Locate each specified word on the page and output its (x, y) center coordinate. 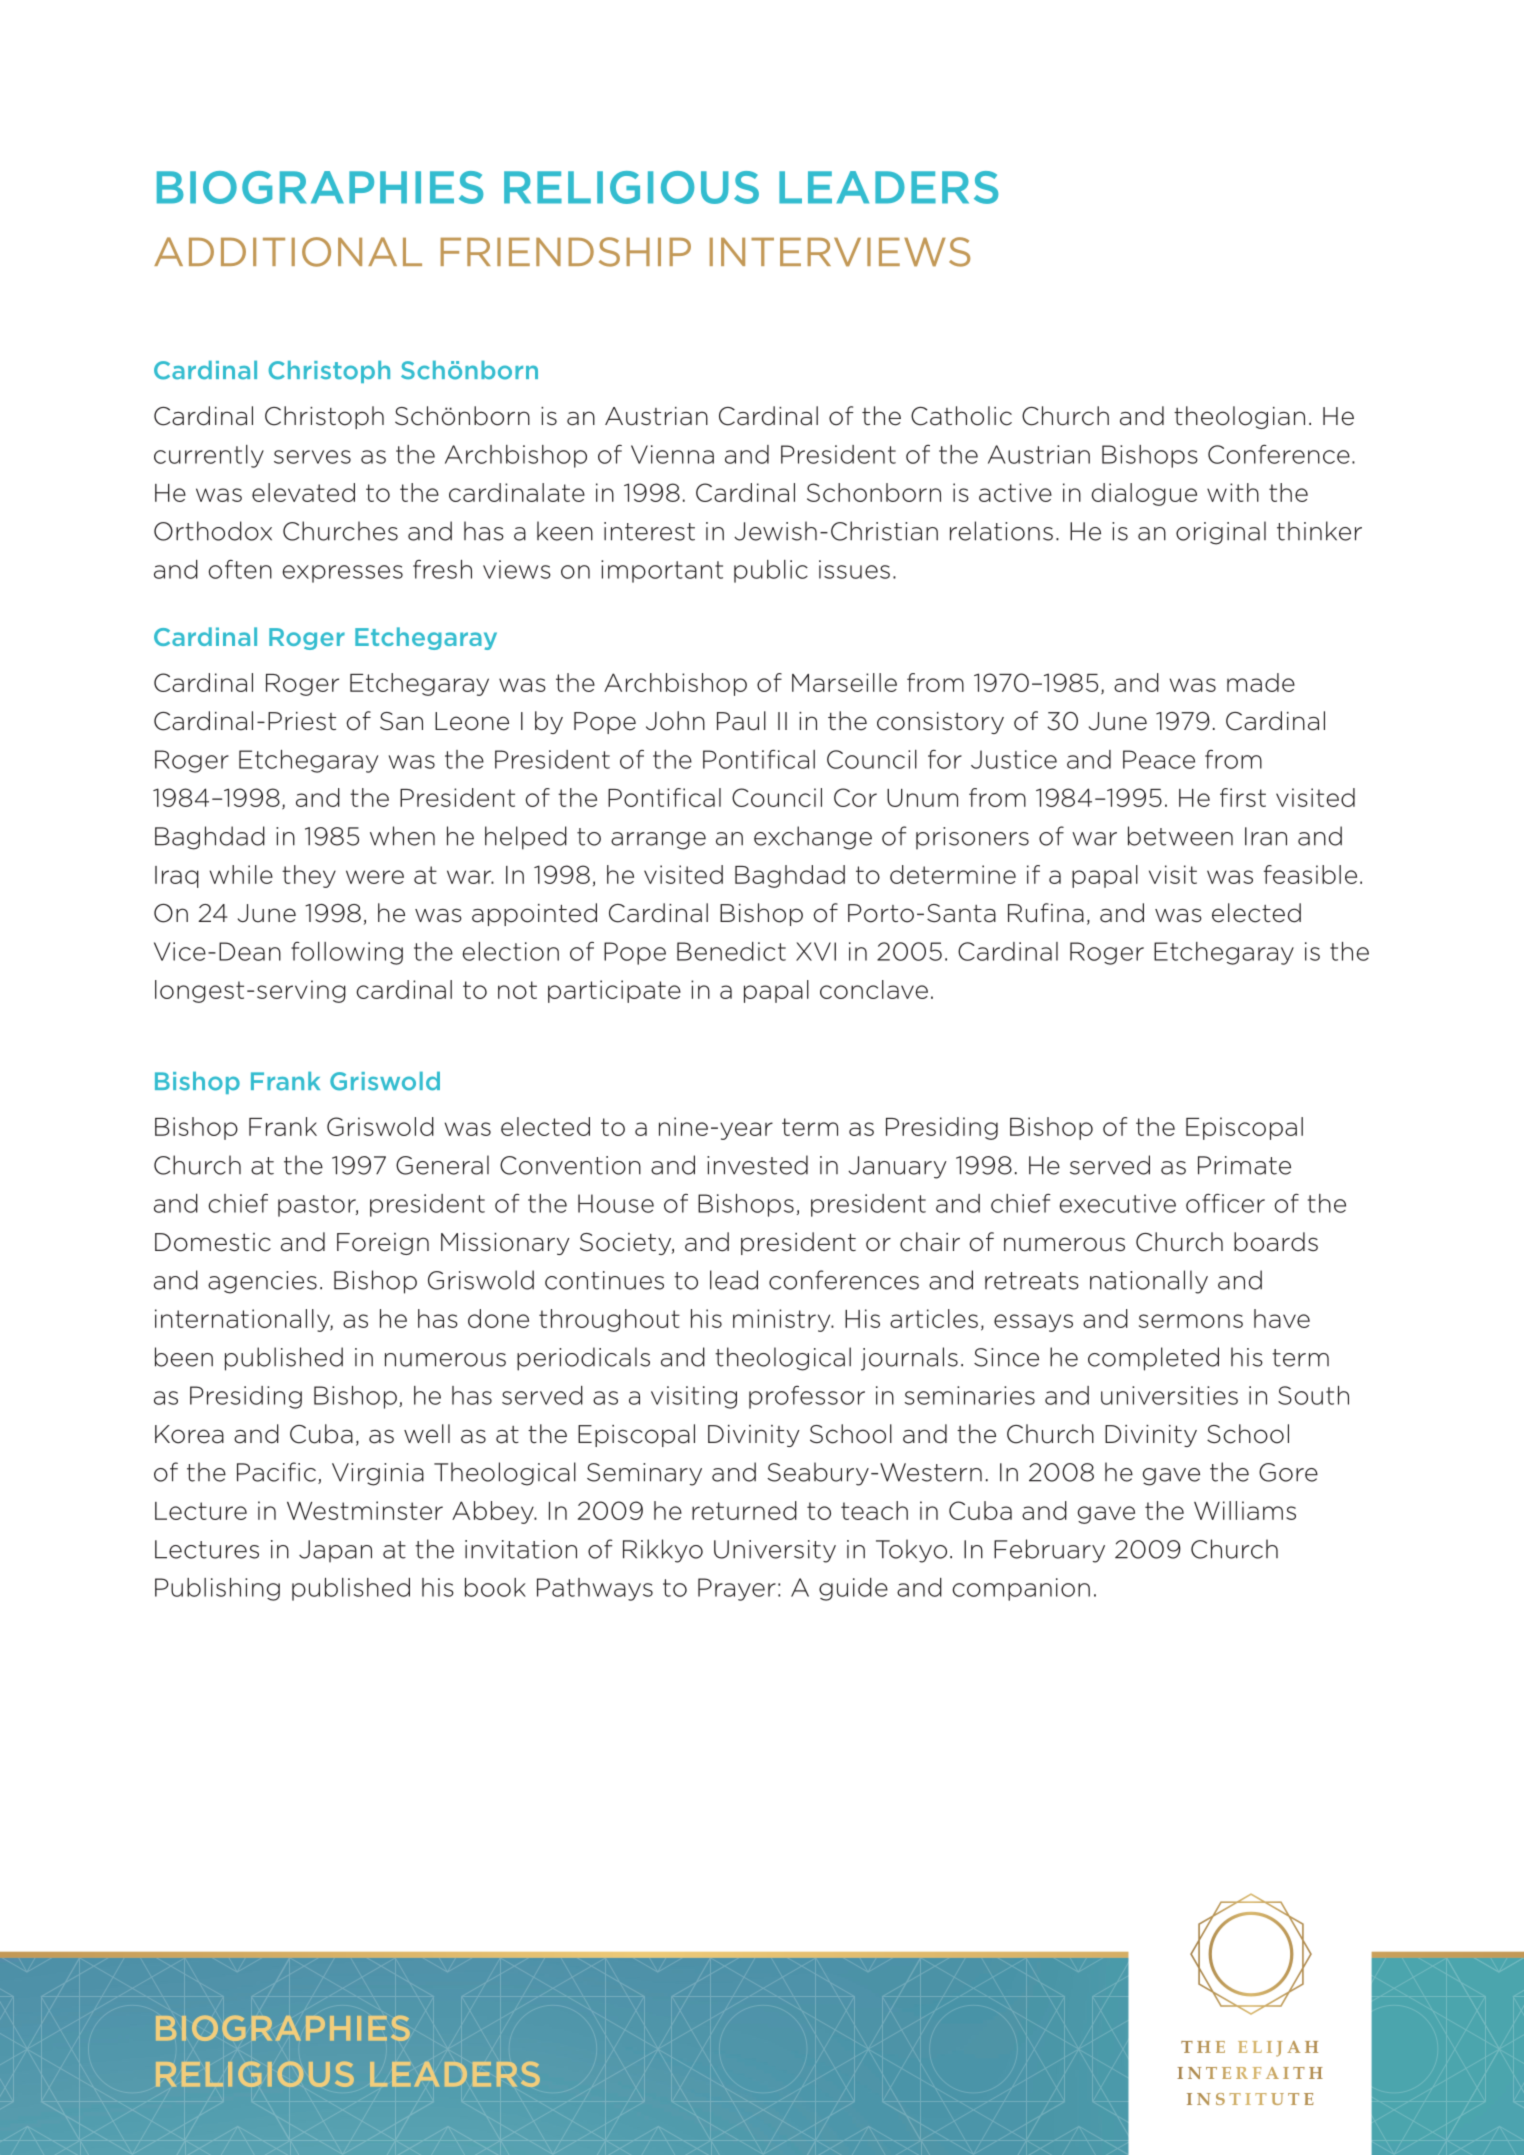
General (442, 1165)
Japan (335, 1551)
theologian (1239, 417)
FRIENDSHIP (565, 252)
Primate (1244, 1165)
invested (757, 1165)
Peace (1159, 759)
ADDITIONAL (288, 252)
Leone (472, 721)
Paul (741, 721)
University (775, 1551)
